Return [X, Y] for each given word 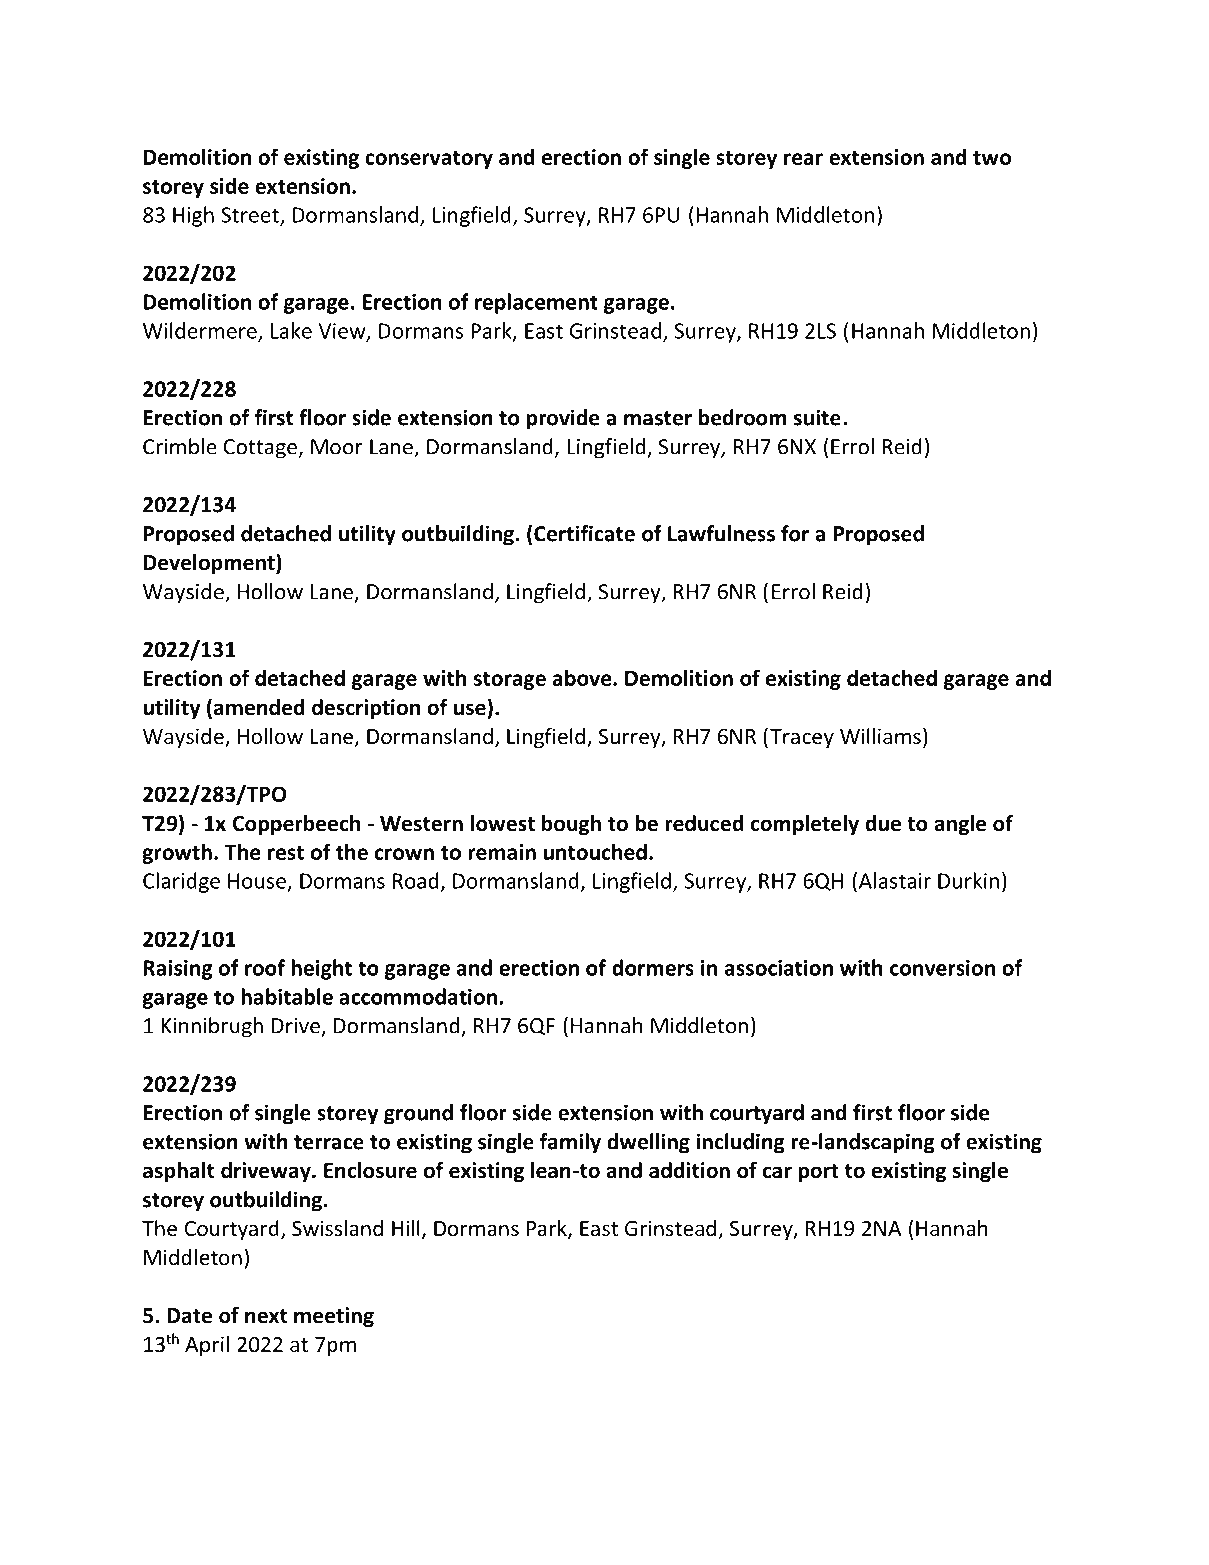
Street [251, 216]
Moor [337, 447]
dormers [653, 967]
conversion [942, 968]
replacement [536, 303]
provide [563, 419]
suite [817, 417]
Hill [406, 1228]
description [366, 709]
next [266, 1316]
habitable [287, 996]
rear [803, 159]
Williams [880, 736]
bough [571, 825]
